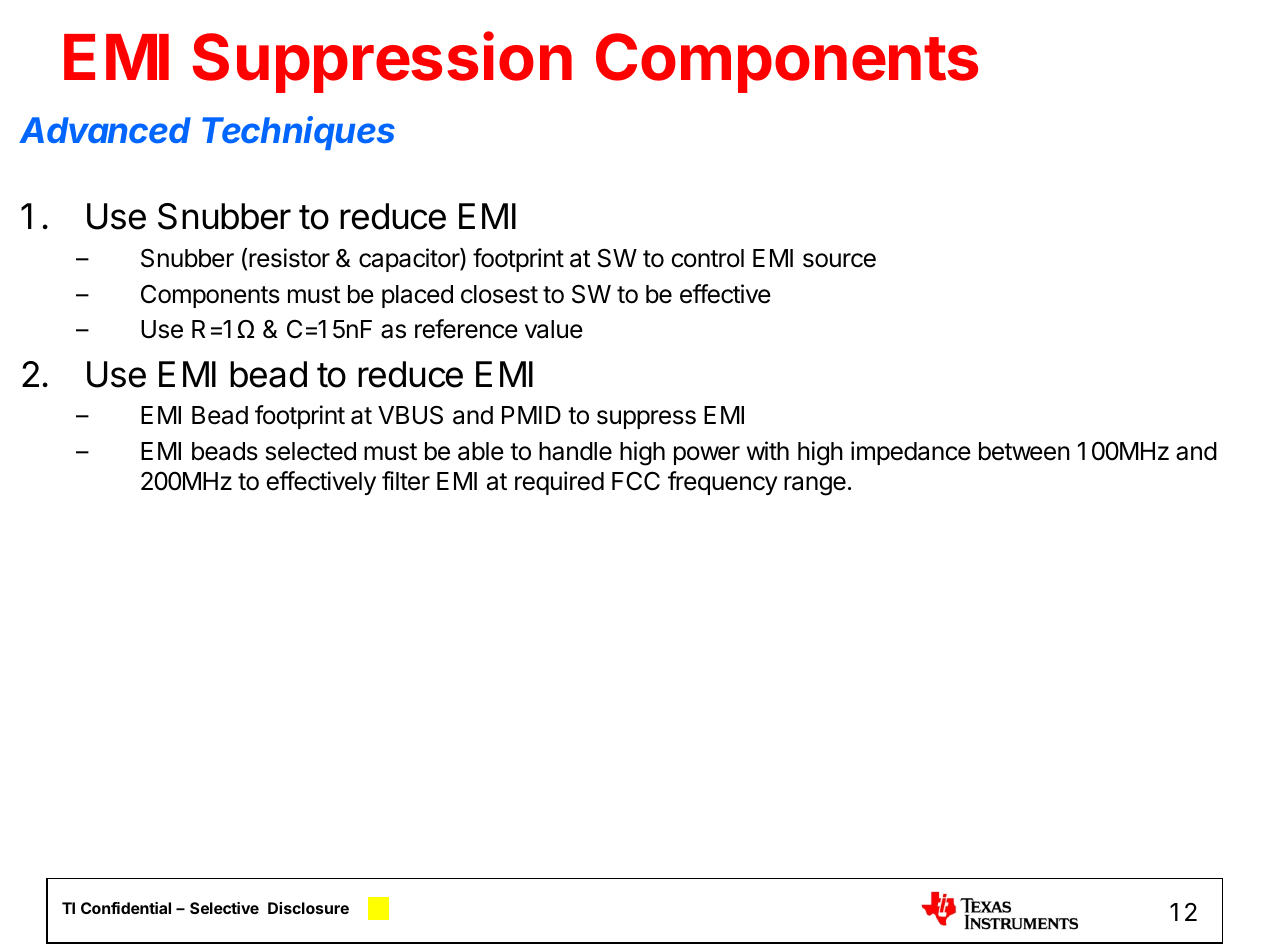 This document has height=952, width=1270. I want to click on Techniques, so click(298, 133).
